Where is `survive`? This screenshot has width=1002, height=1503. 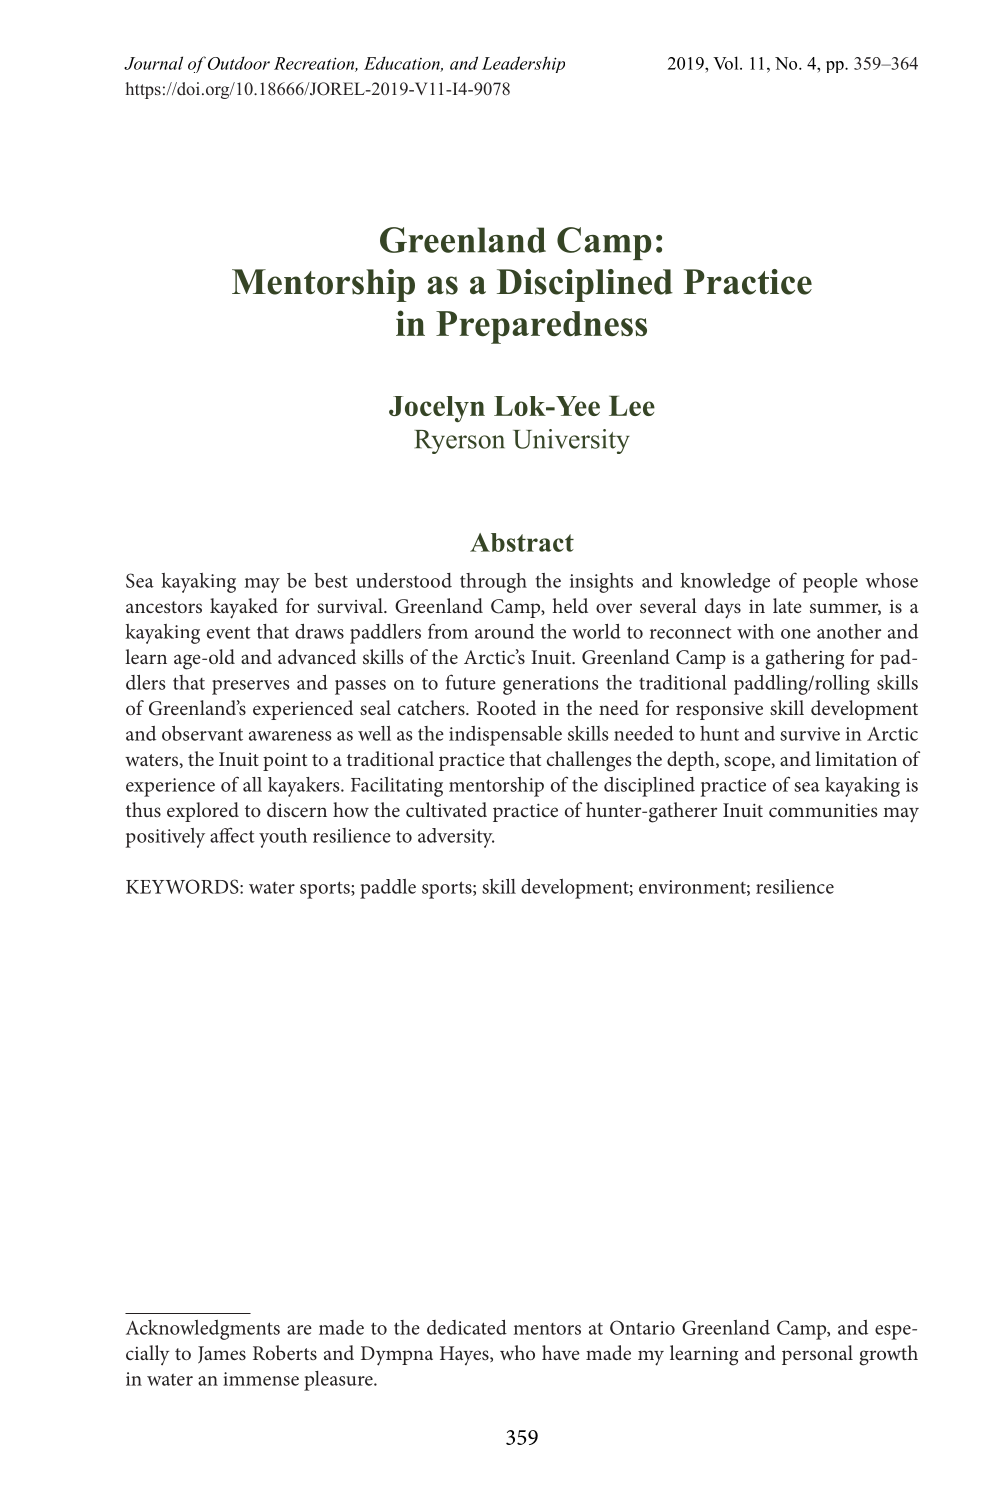 survive is located at coordinates (810, 734).
